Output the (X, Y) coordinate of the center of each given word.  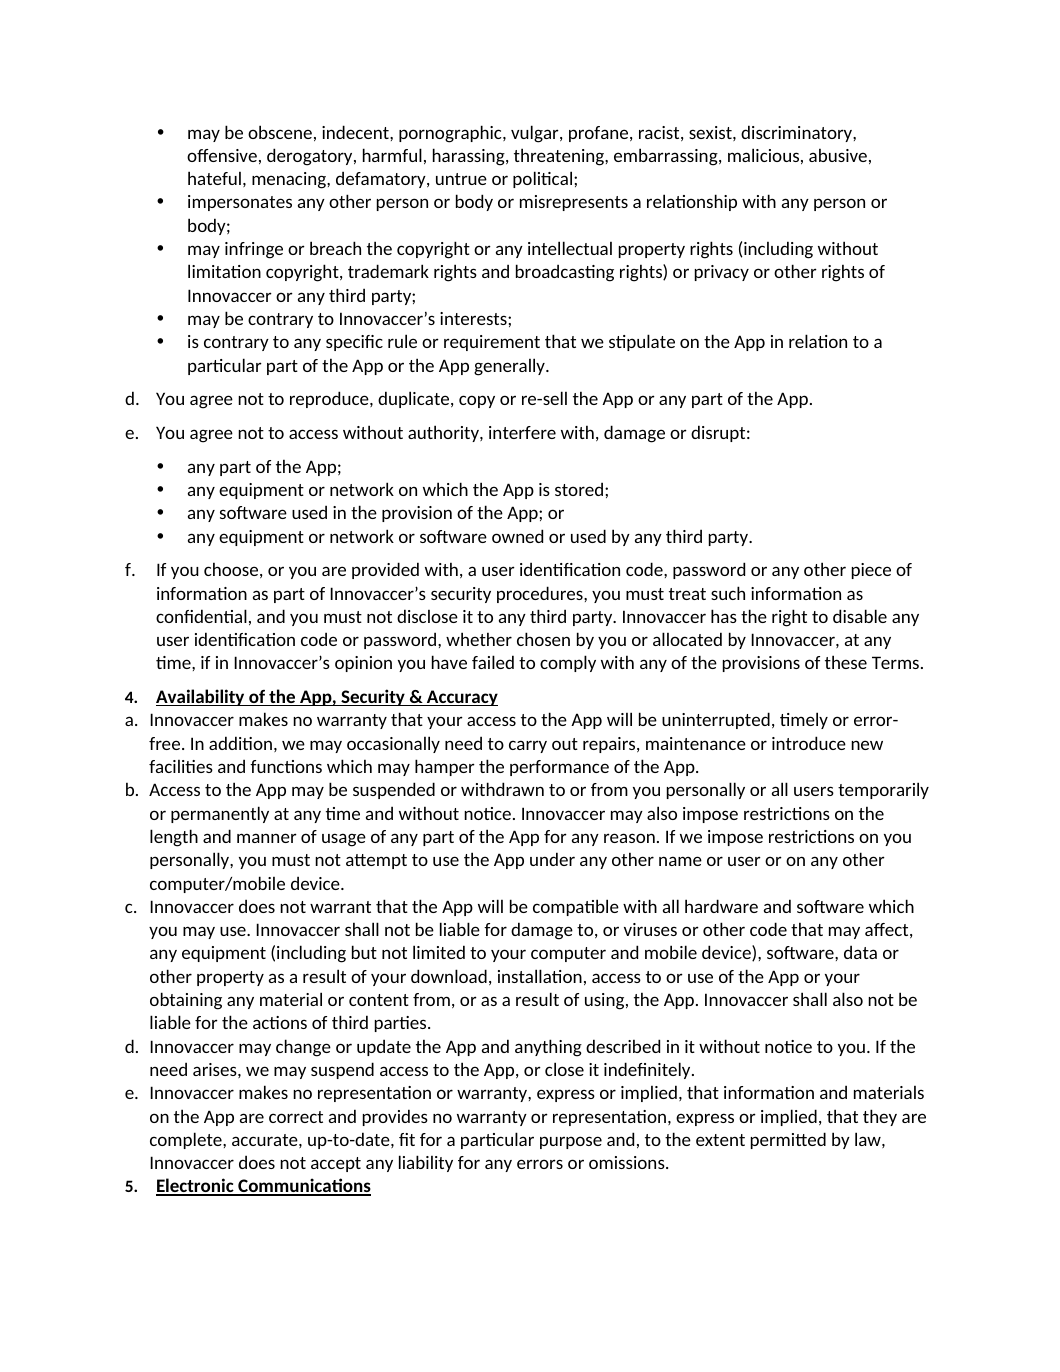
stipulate (642, 342)
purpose (571, 1142)
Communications (303, 1186)
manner (267, 838)
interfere (522, 432)
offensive (222, 155)
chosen (543, 639)
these (846, 662)
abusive (838, 155)
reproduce (330, 399)
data (860, 952)
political (542, 179)
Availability (201, 697)
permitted (788, 1140)
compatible (576, 907)
